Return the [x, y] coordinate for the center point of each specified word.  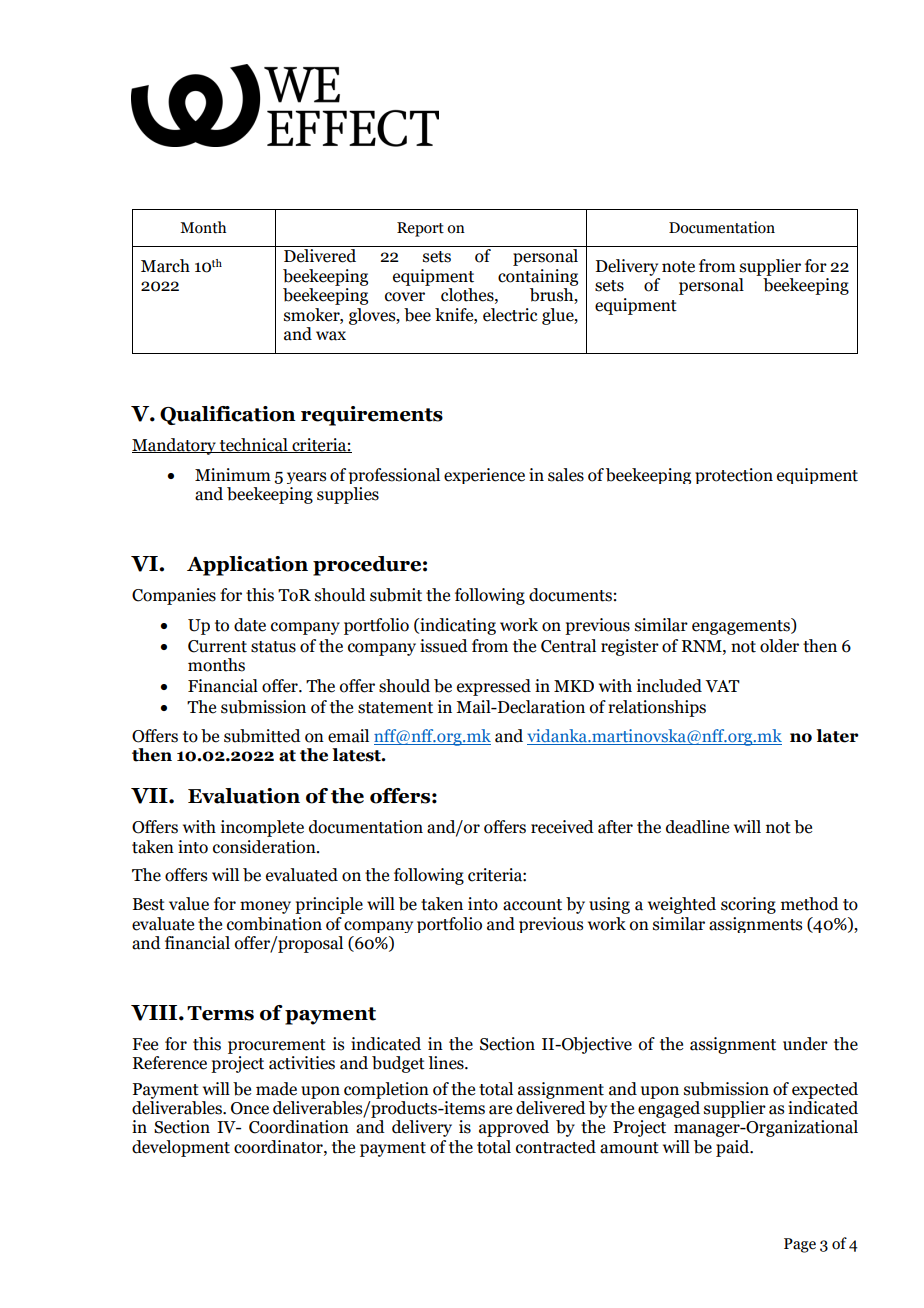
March [165, 266]
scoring [748, 905]
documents [570, 595]
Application [247, 566]
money [265, 907]
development [181, 1148]
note [678, 267]
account [532, 905]
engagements [742, 626]
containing [538, 277]
